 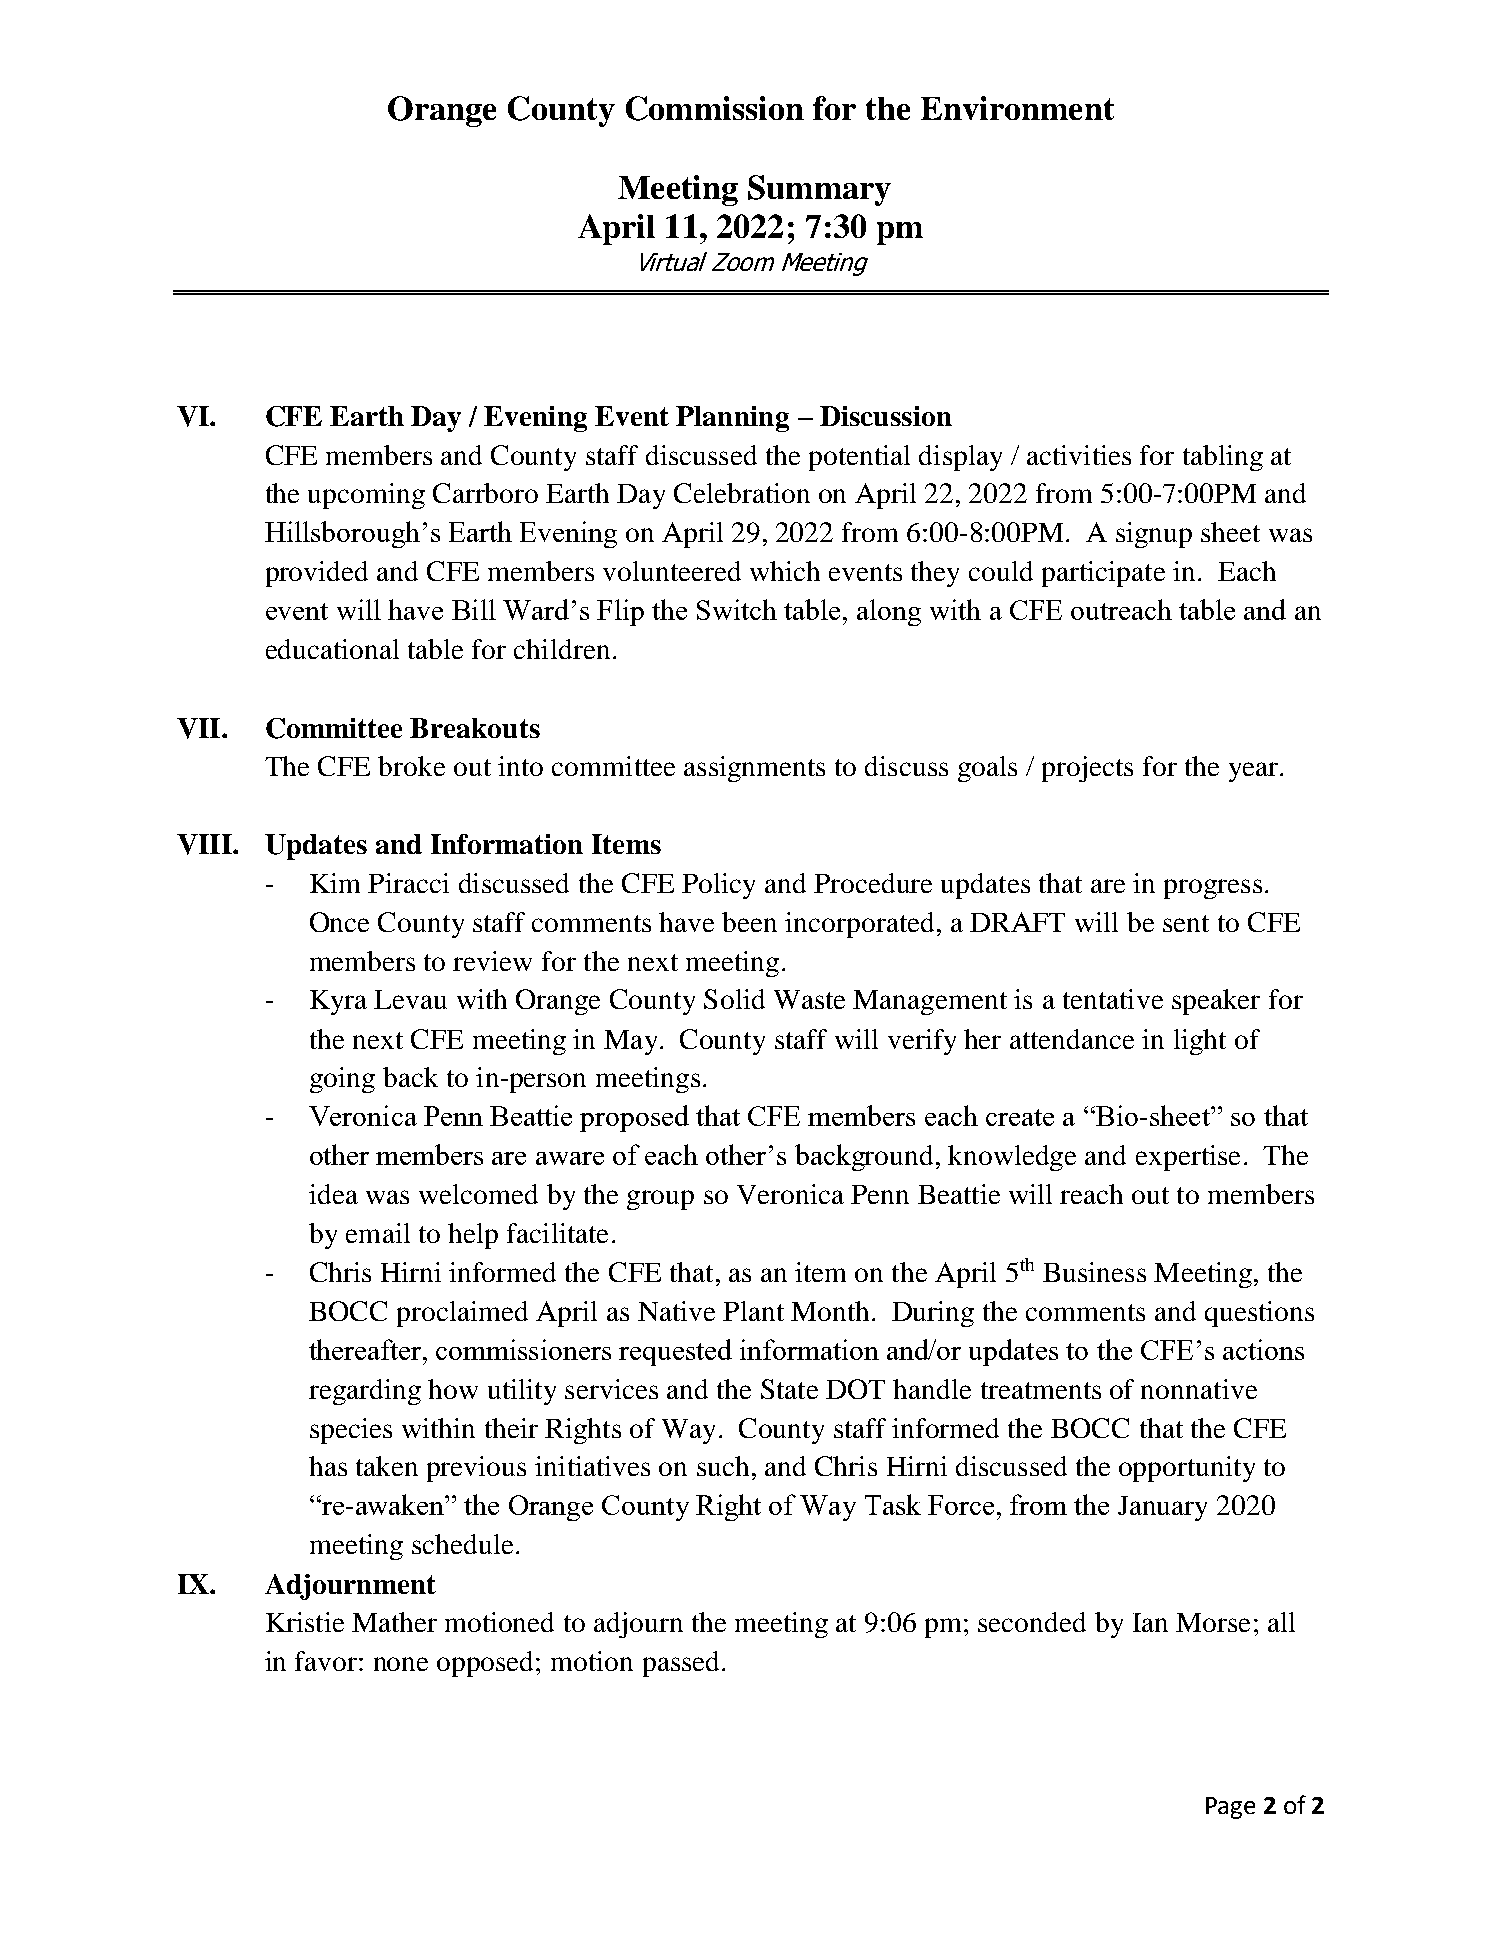 What do you see at coordinates (819, 190) in the screenshot?
I see `Summary` at bounding box center [819, 190].
